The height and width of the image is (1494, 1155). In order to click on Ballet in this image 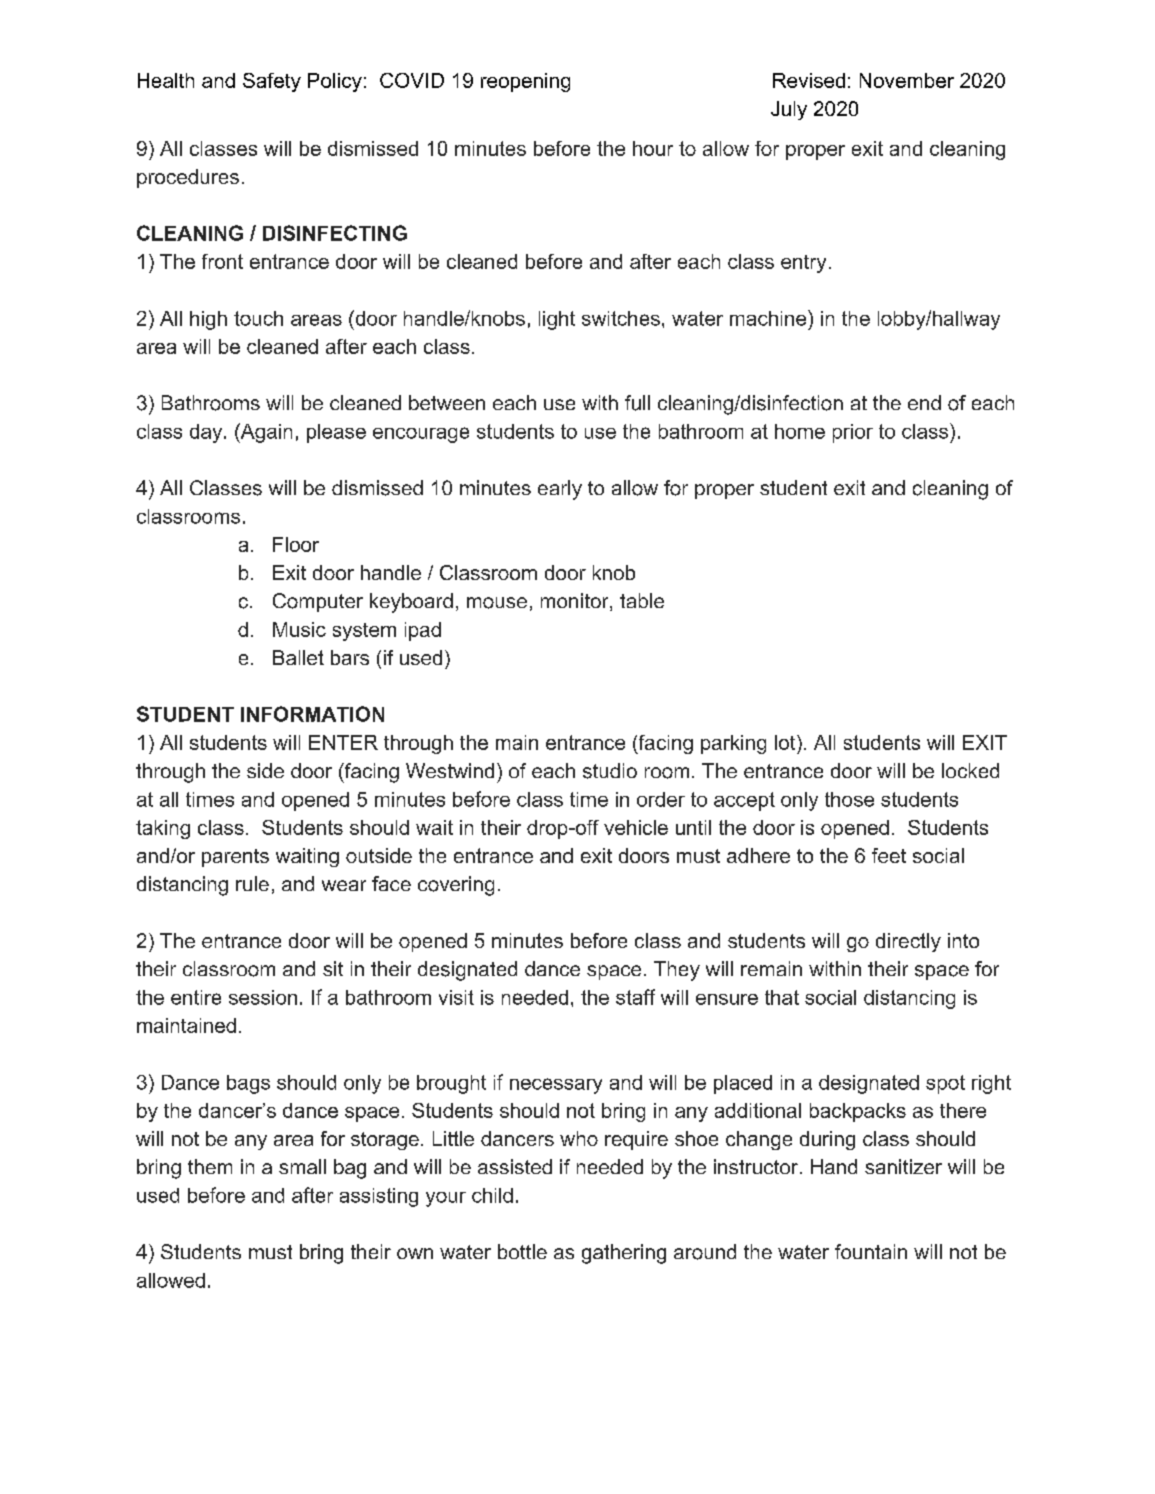, I will do `click(298, 657)`.
